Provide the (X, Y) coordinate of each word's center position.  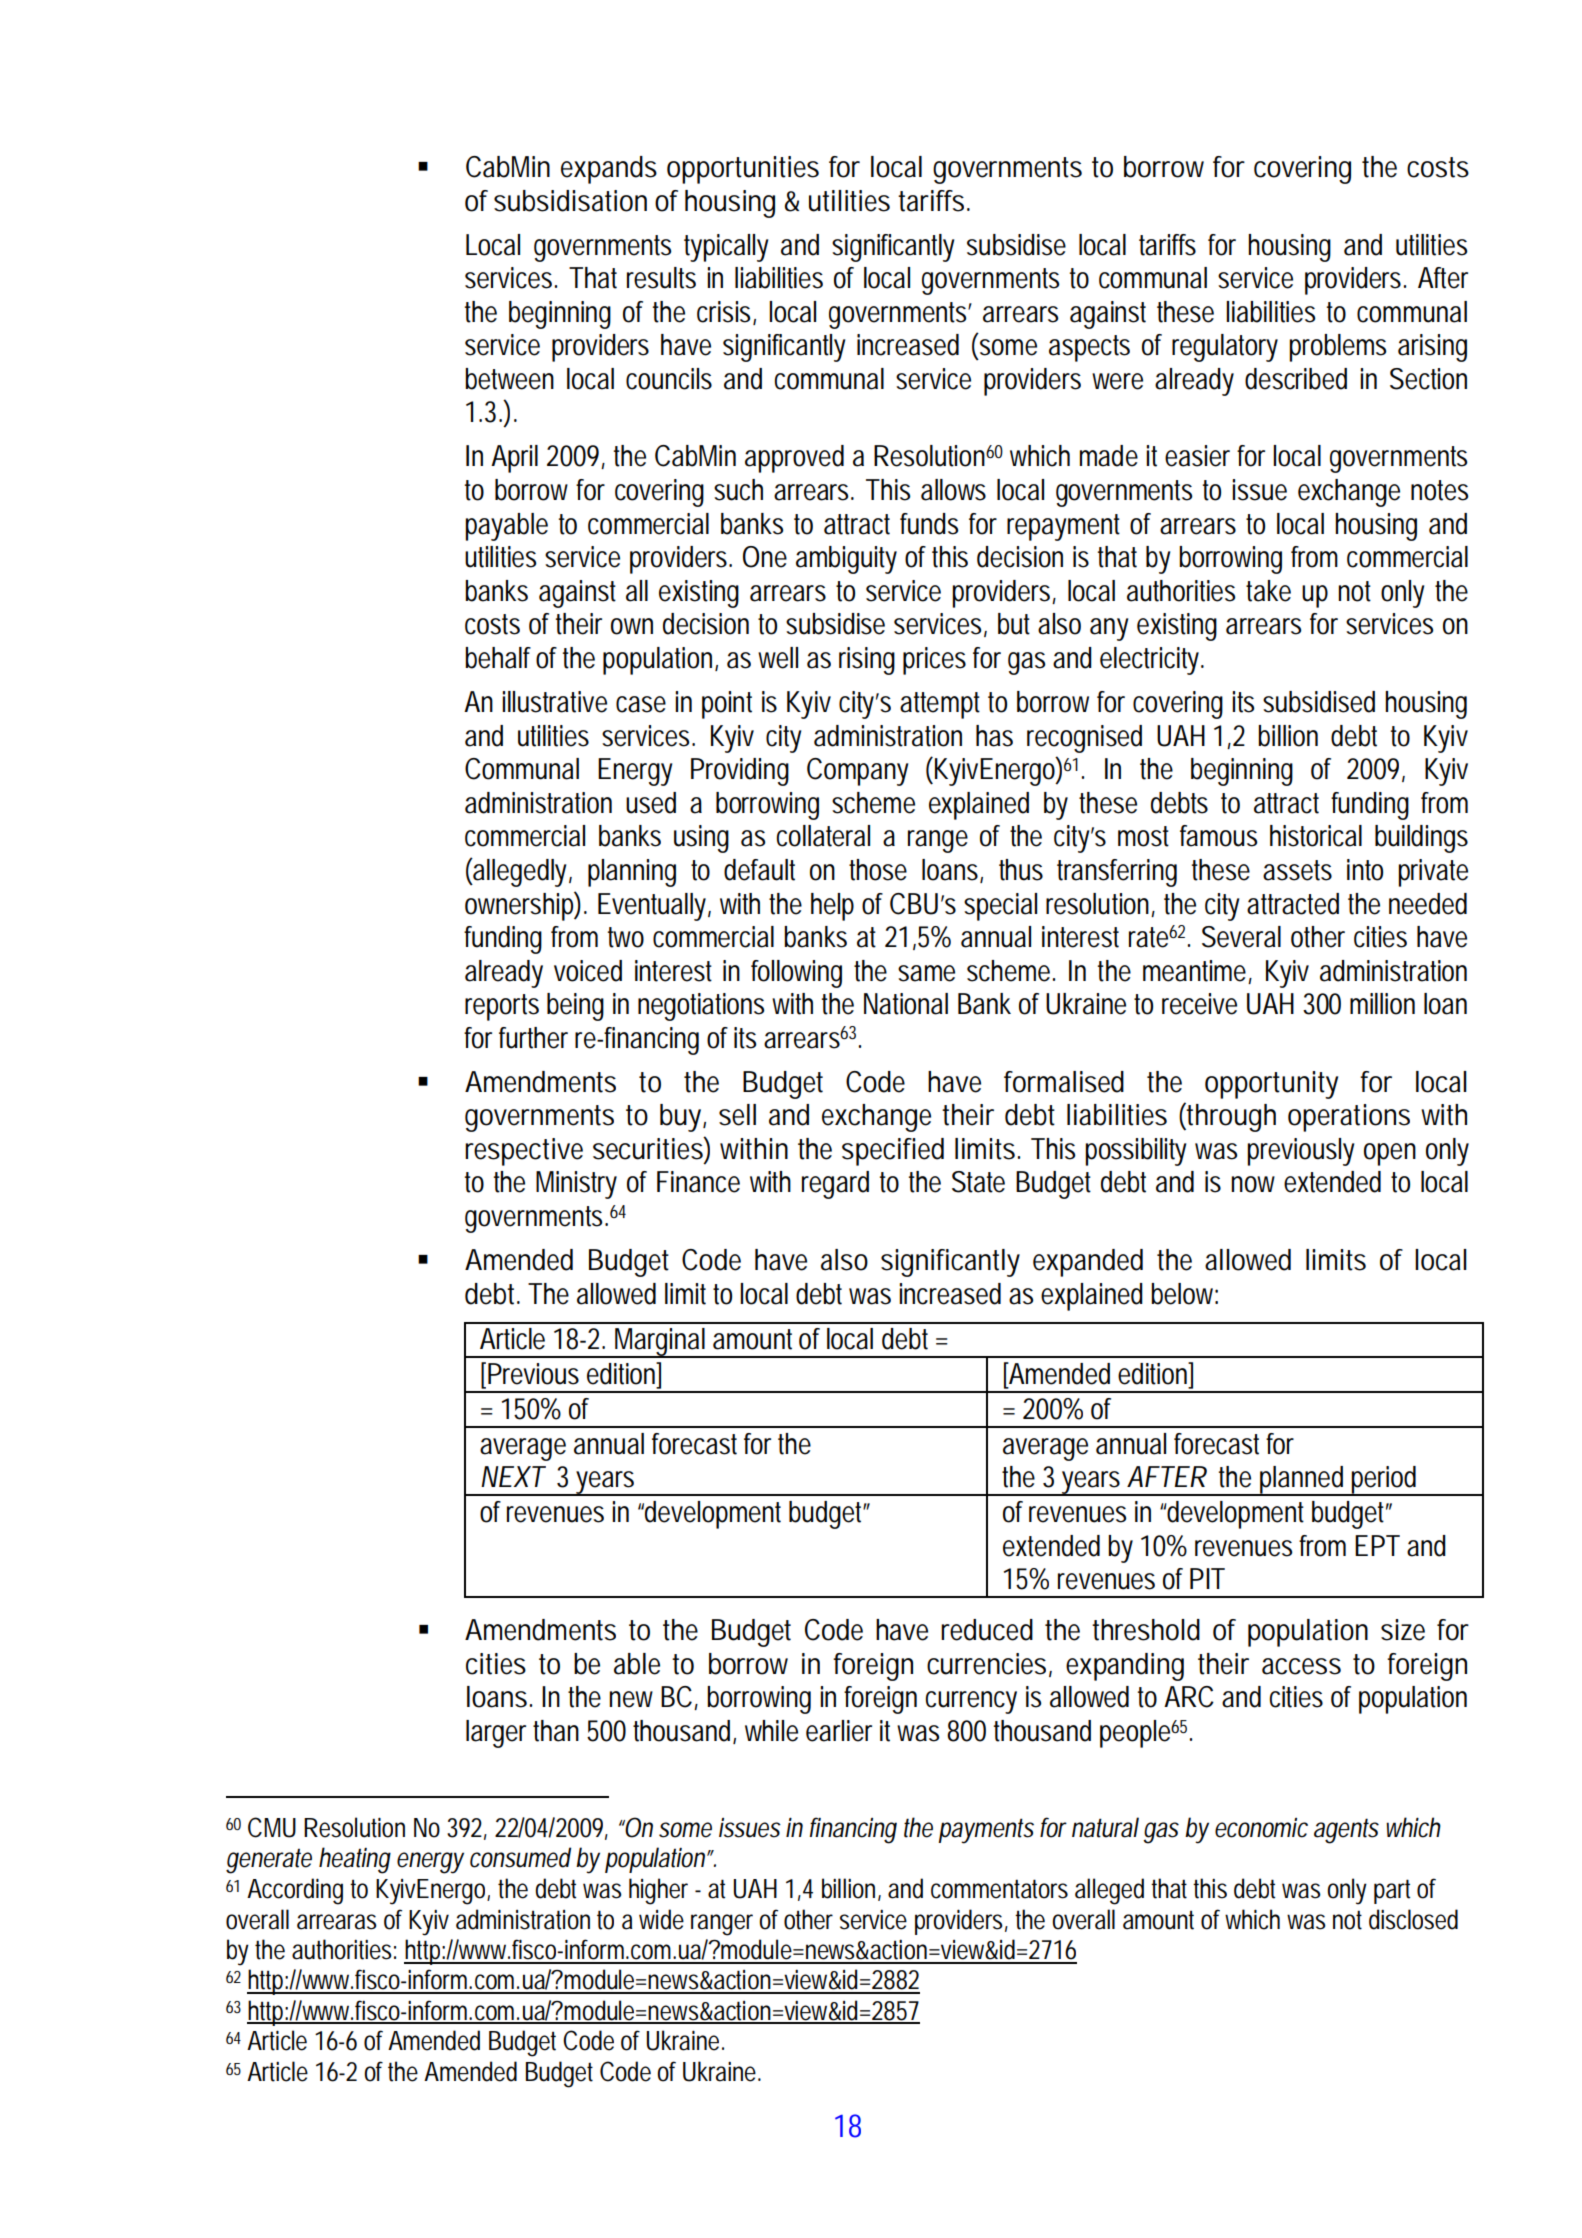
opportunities (743, 170)
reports (502, 1007)
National (906, 1004)
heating (355, 1860)
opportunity (1271, 1085)
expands (609, 170)
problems (1337, 348)
